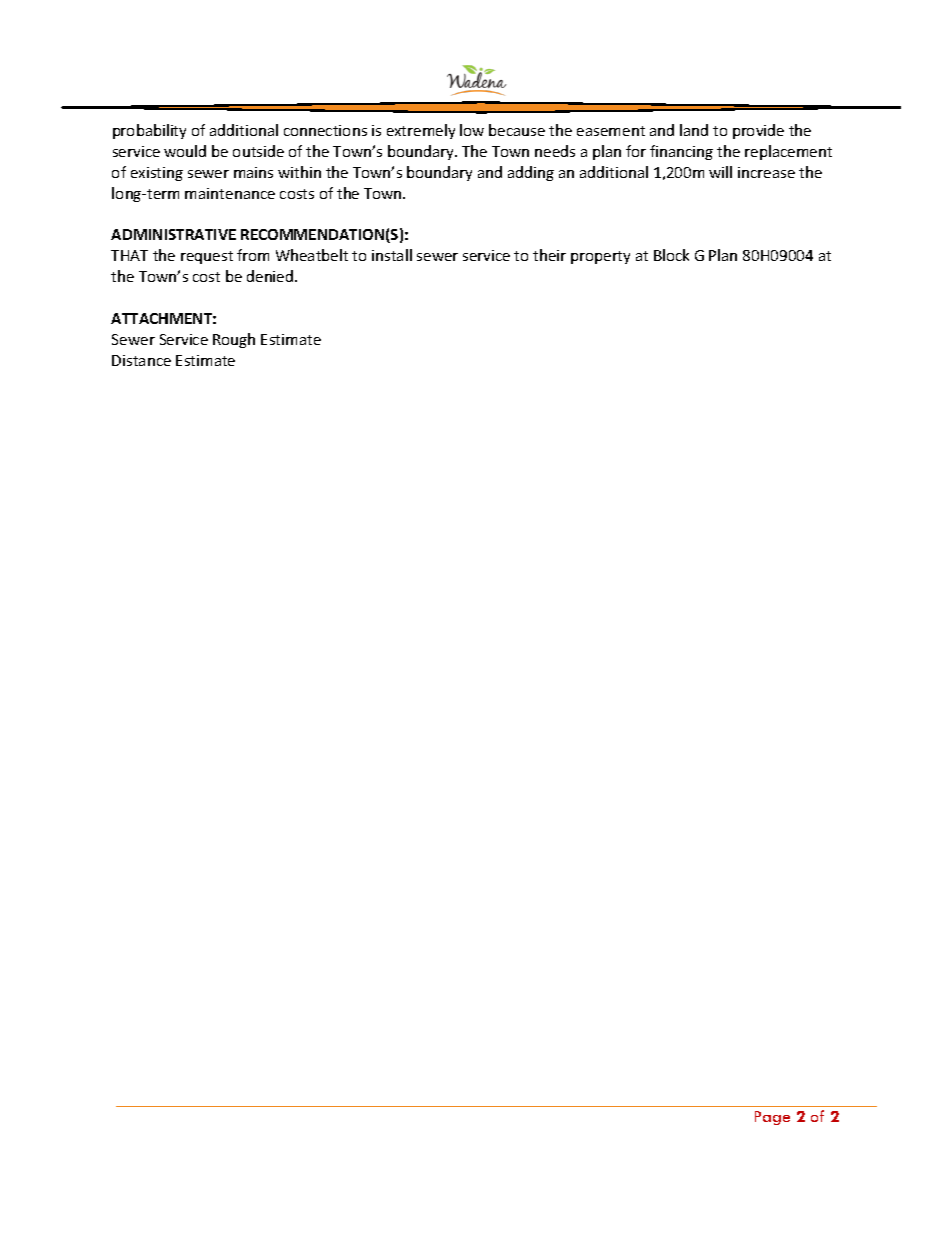  Describe the element at coordinates (671, 255) in the document. I see `Block` at that location.
